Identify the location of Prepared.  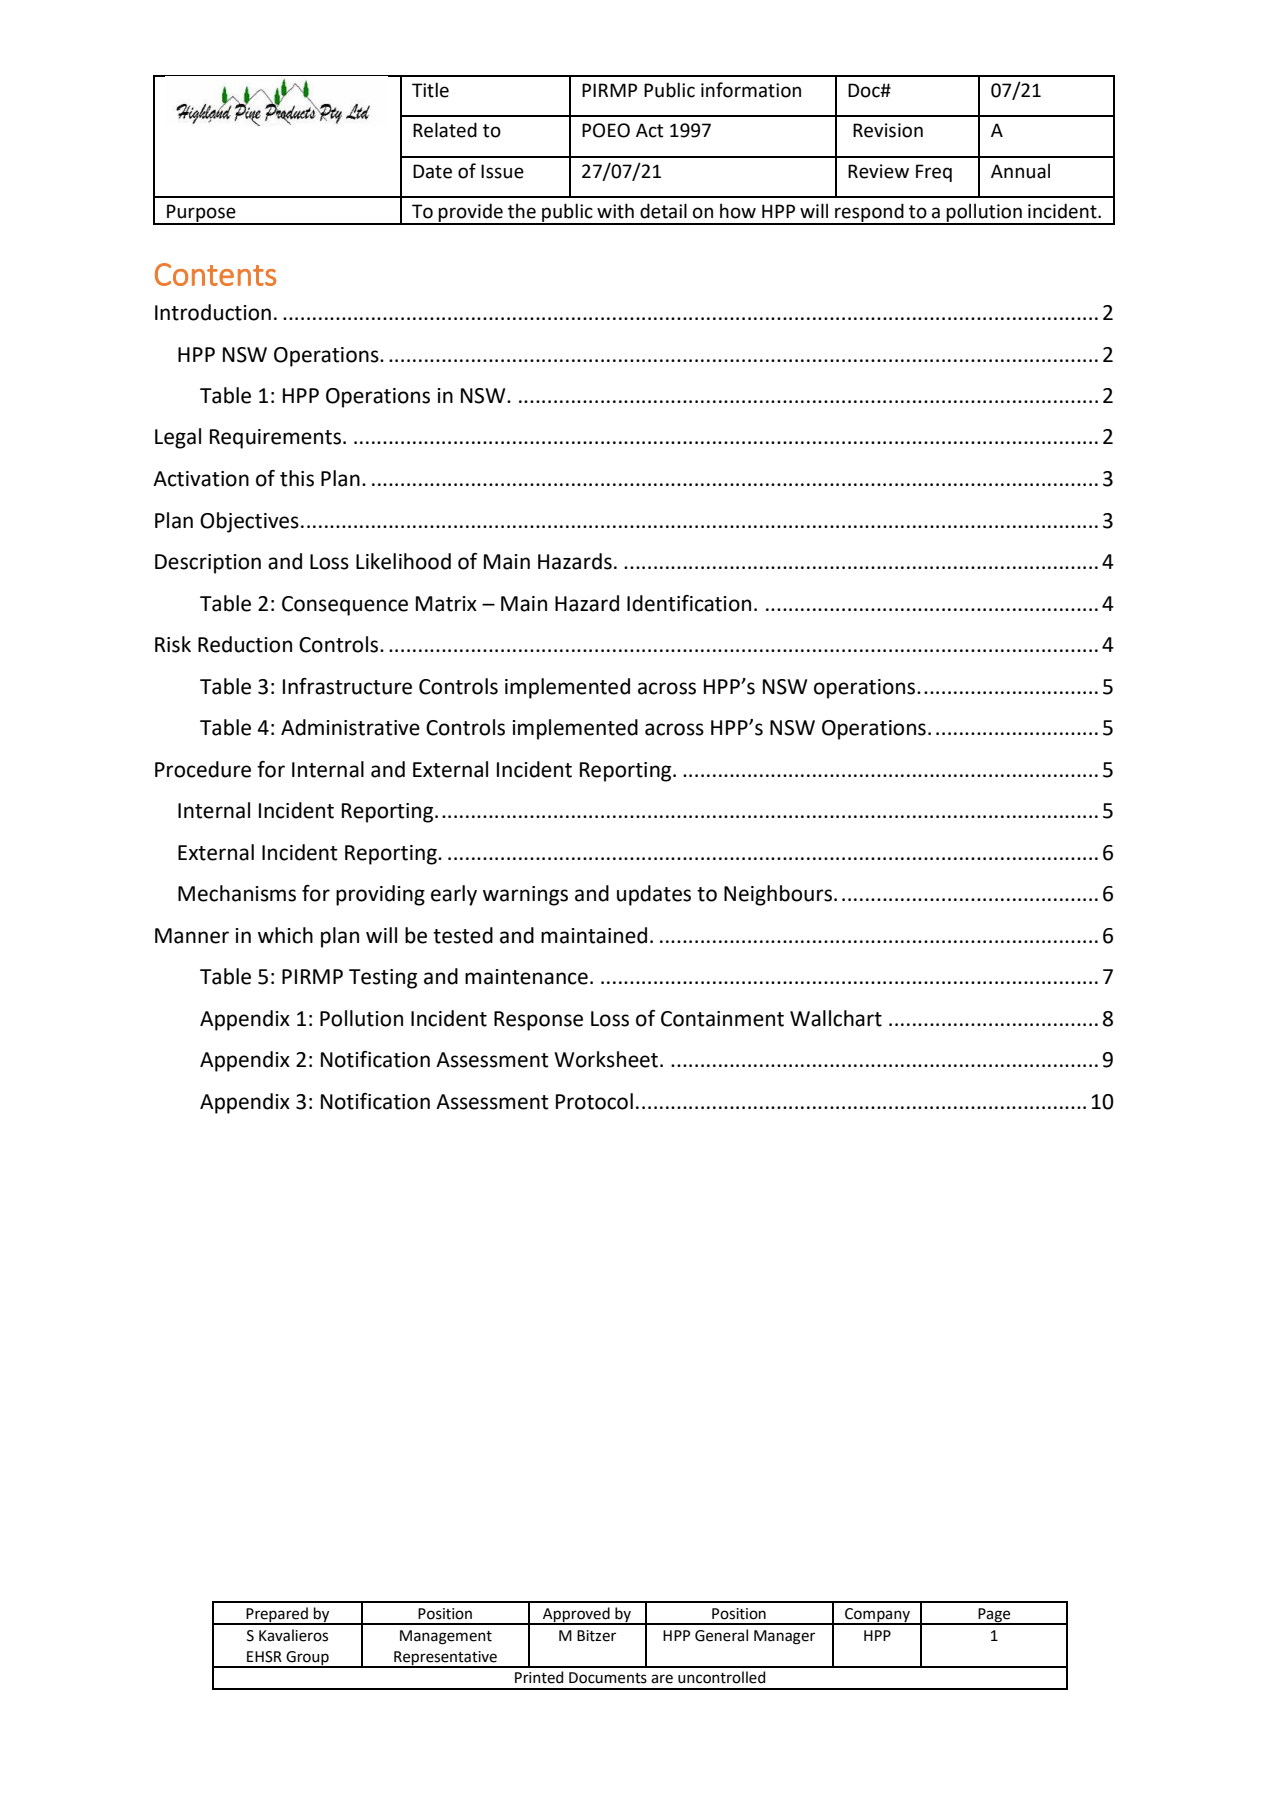
(277, 1615).
